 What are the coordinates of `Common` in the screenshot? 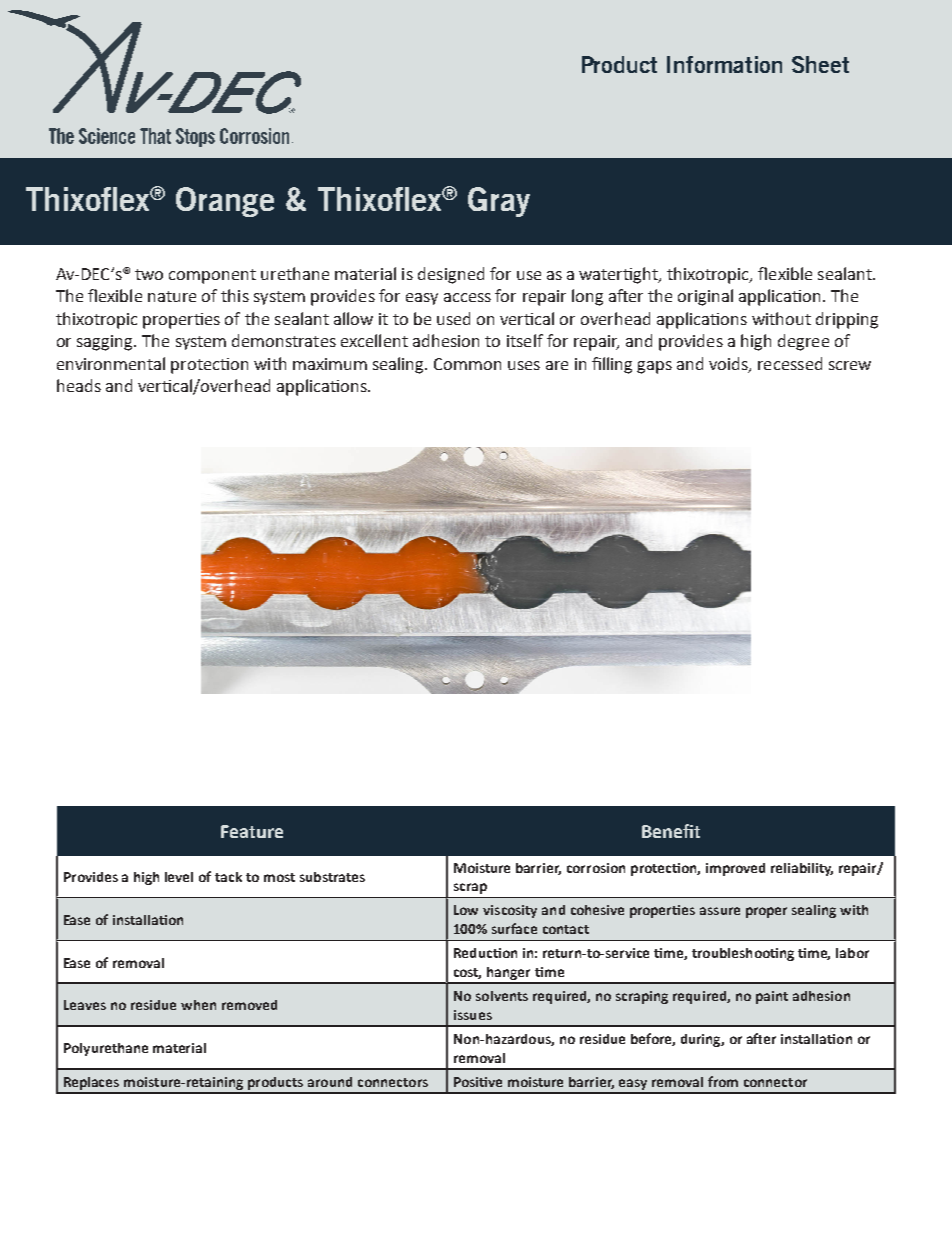 It's located at (467, 364).
